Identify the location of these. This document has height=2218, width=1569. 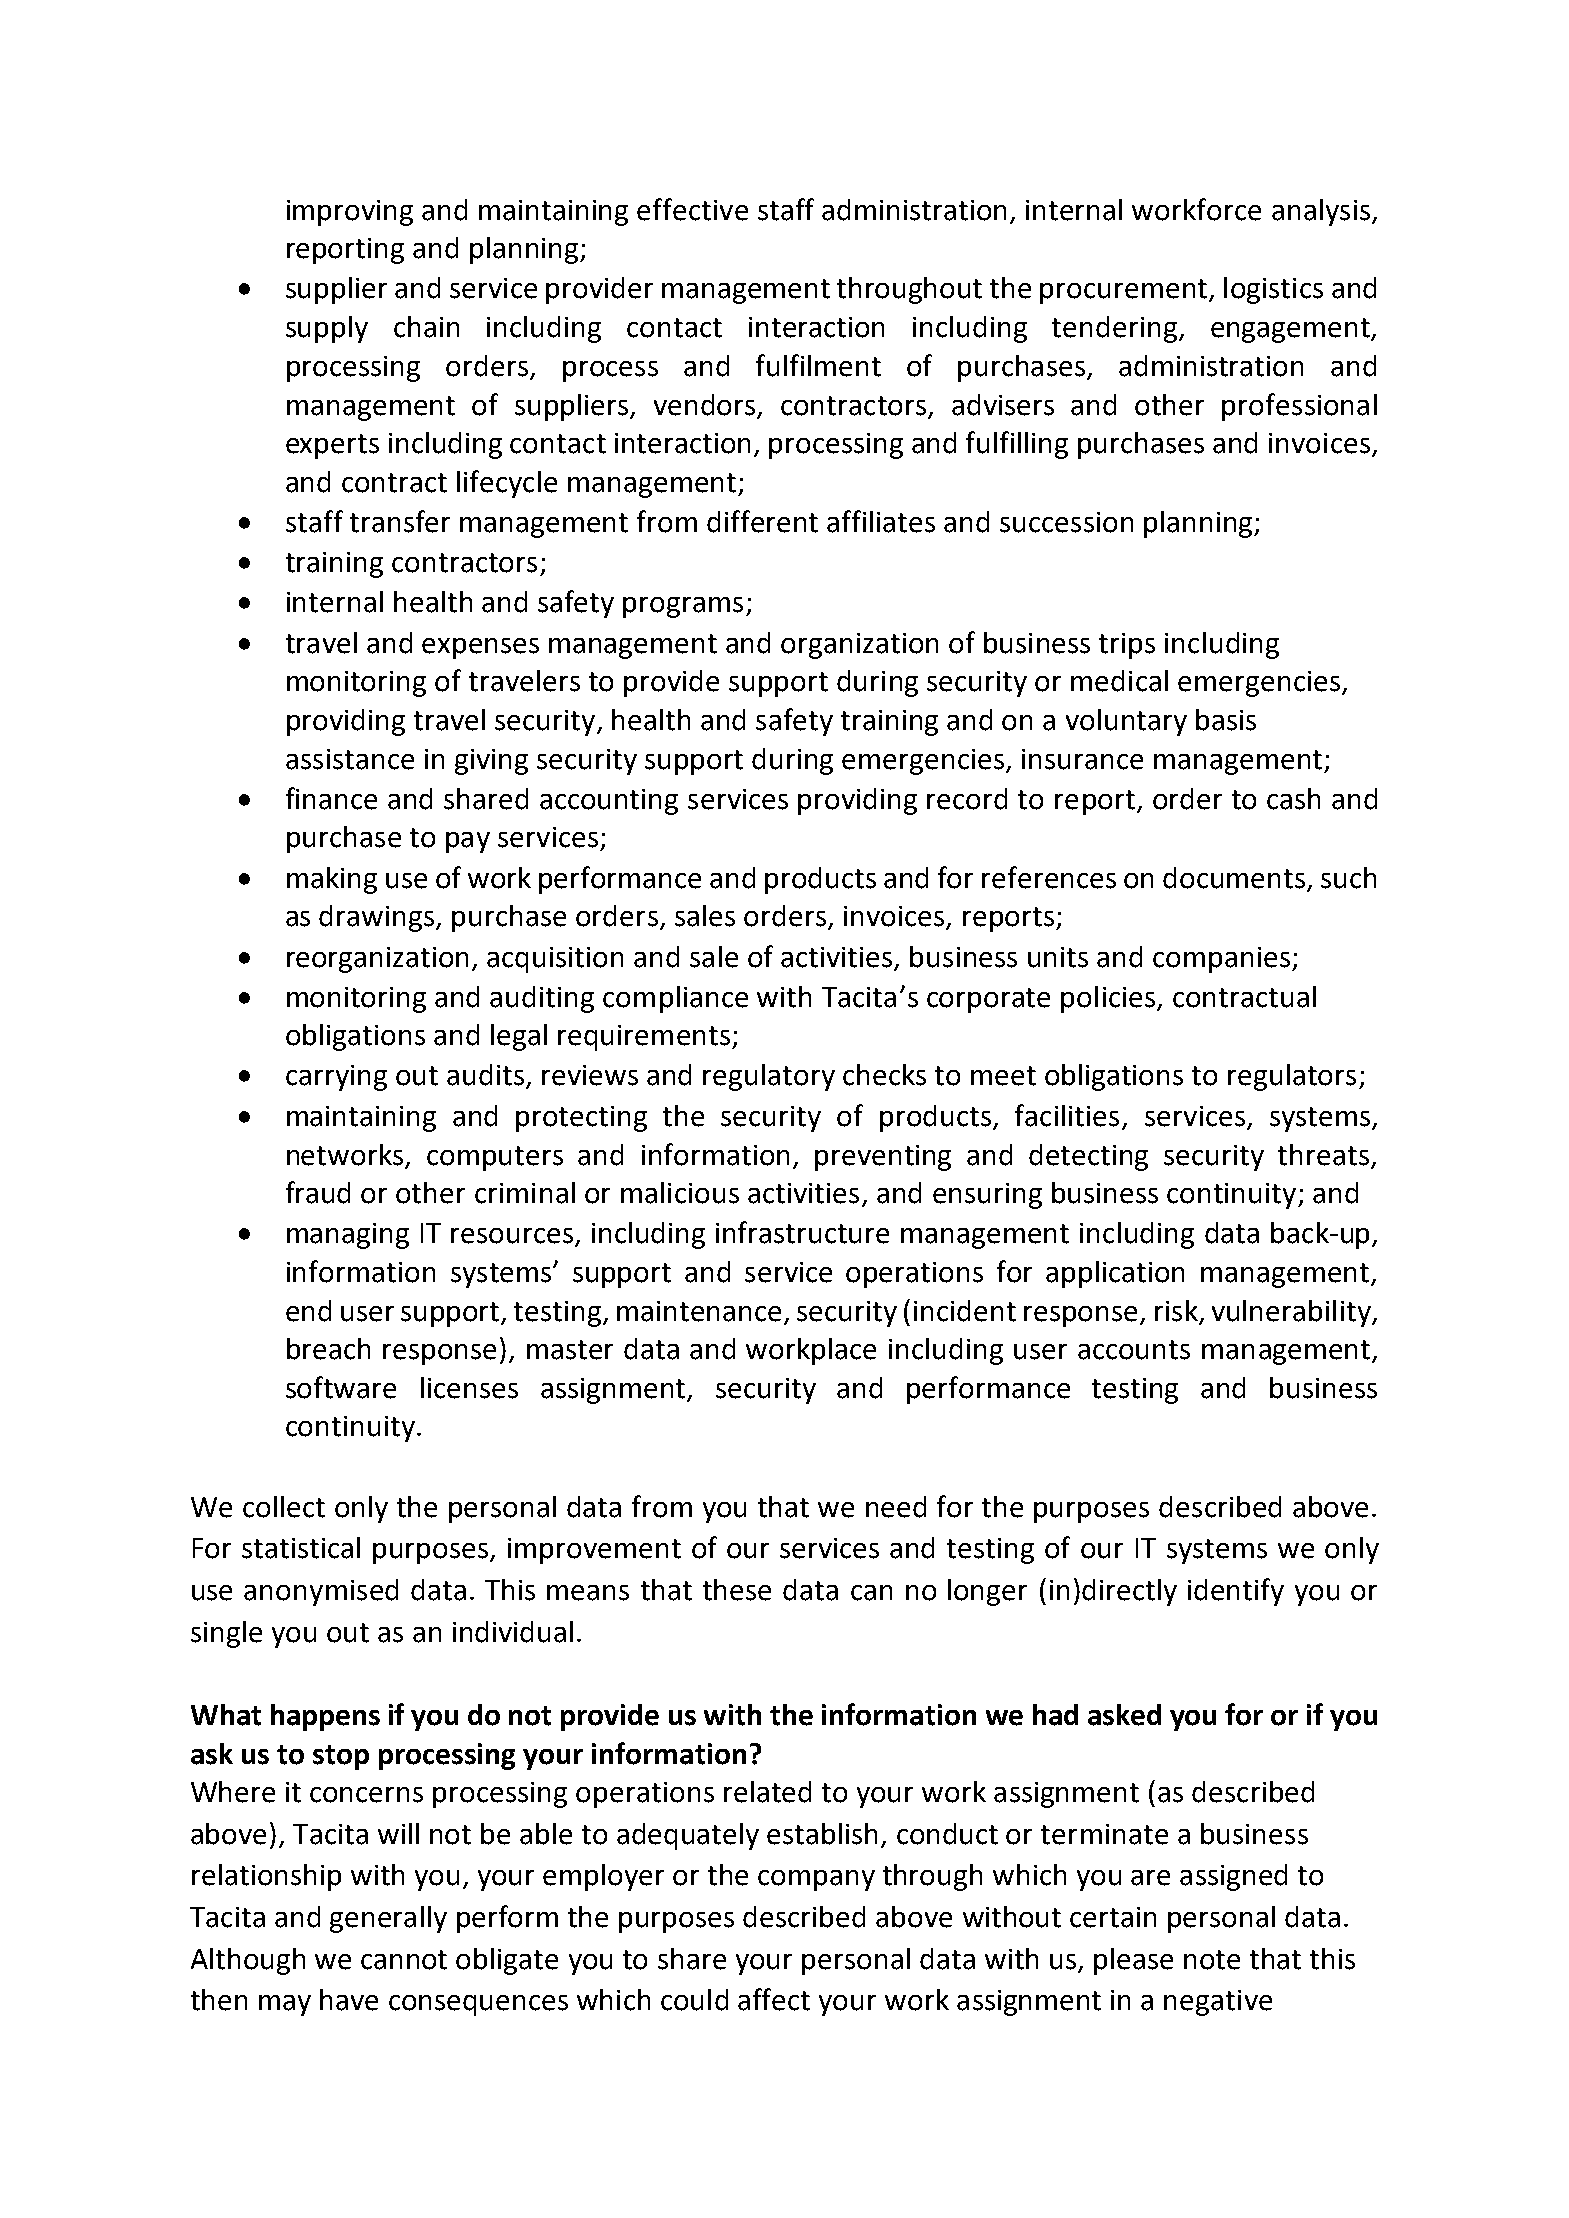
(737, 1590).
